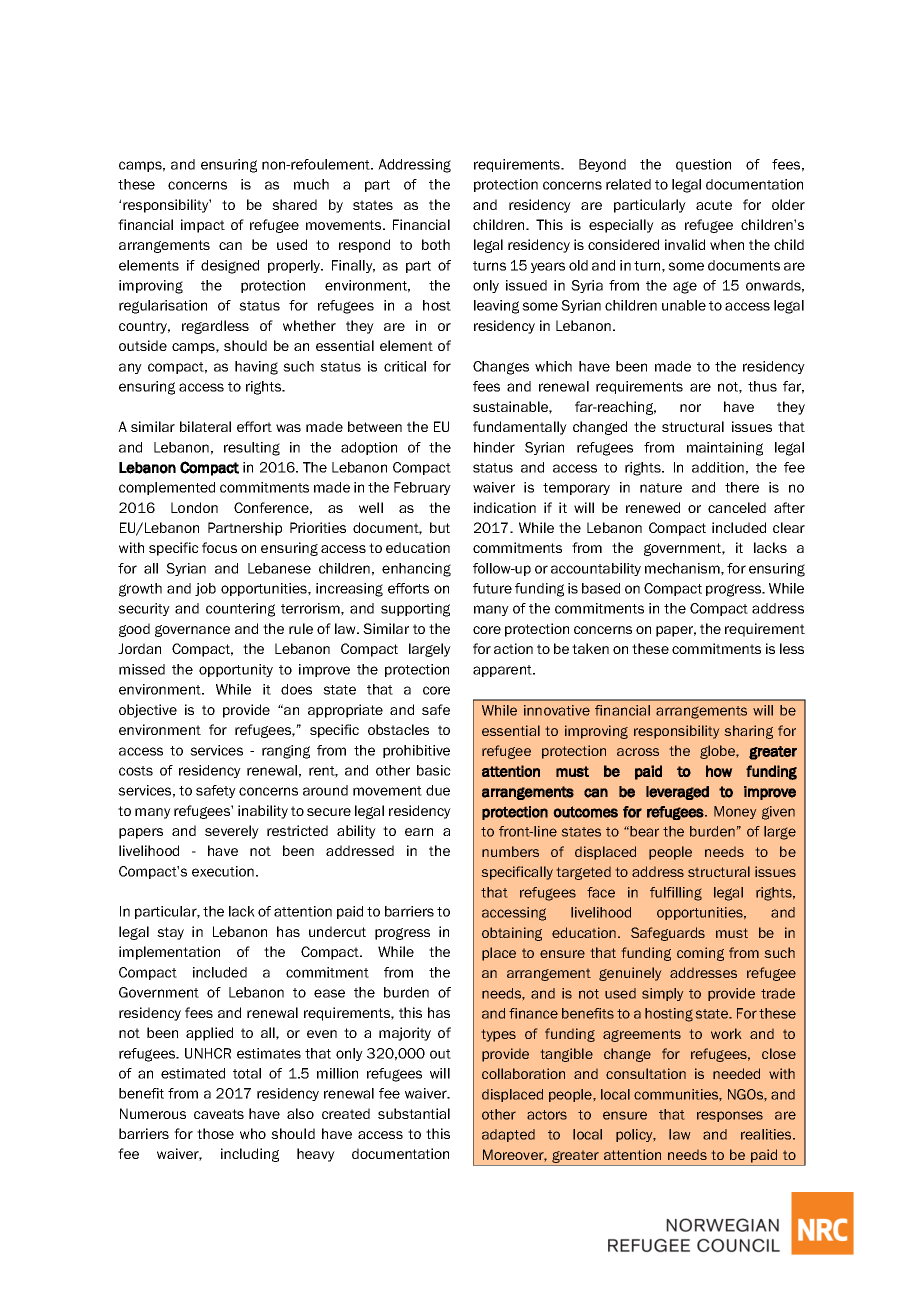 This image has height=1308, width=924. I want to click on execution, so click(223, 871).
